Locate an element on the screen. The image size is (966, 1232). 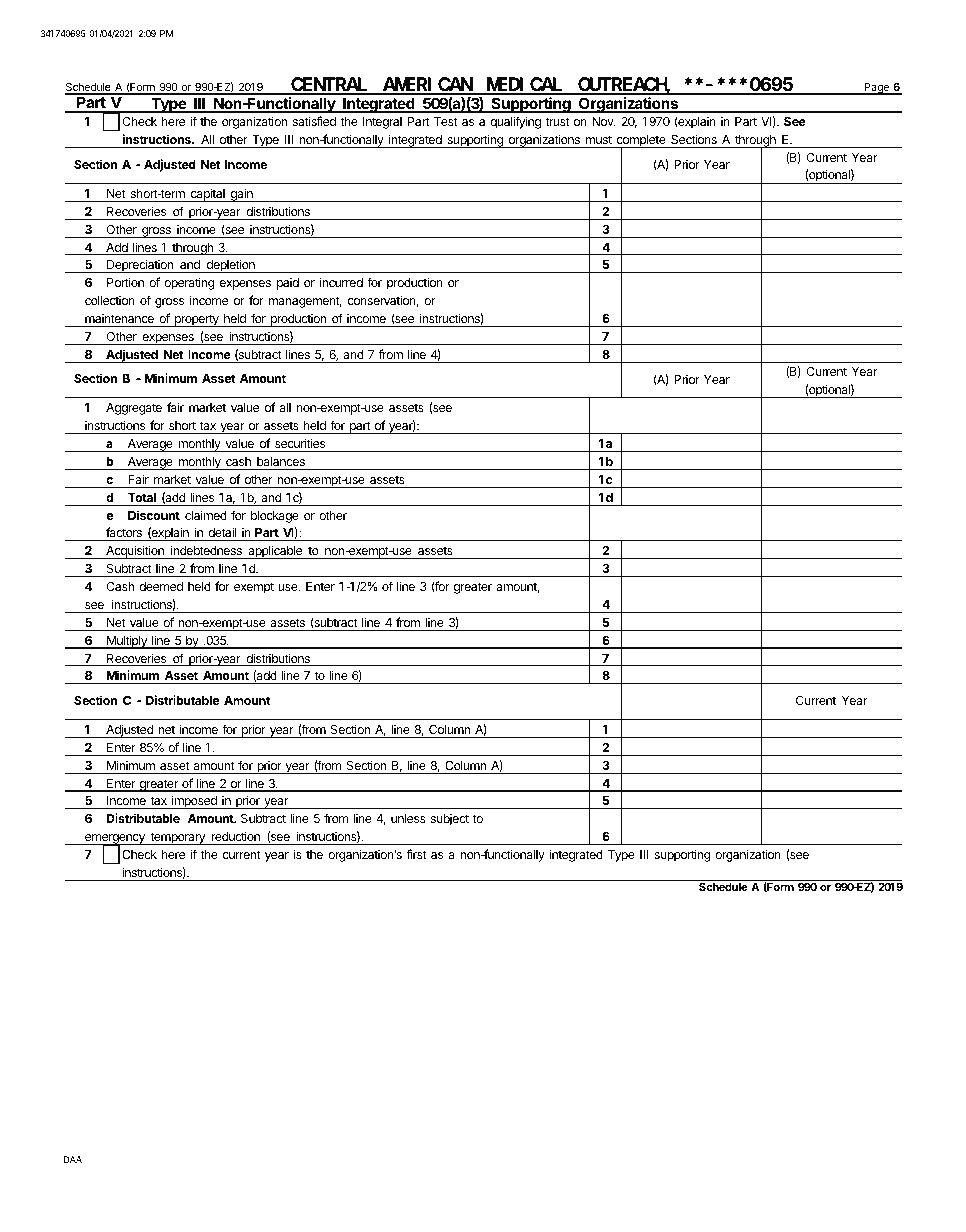
capital is located at coordinates (207, 195).
